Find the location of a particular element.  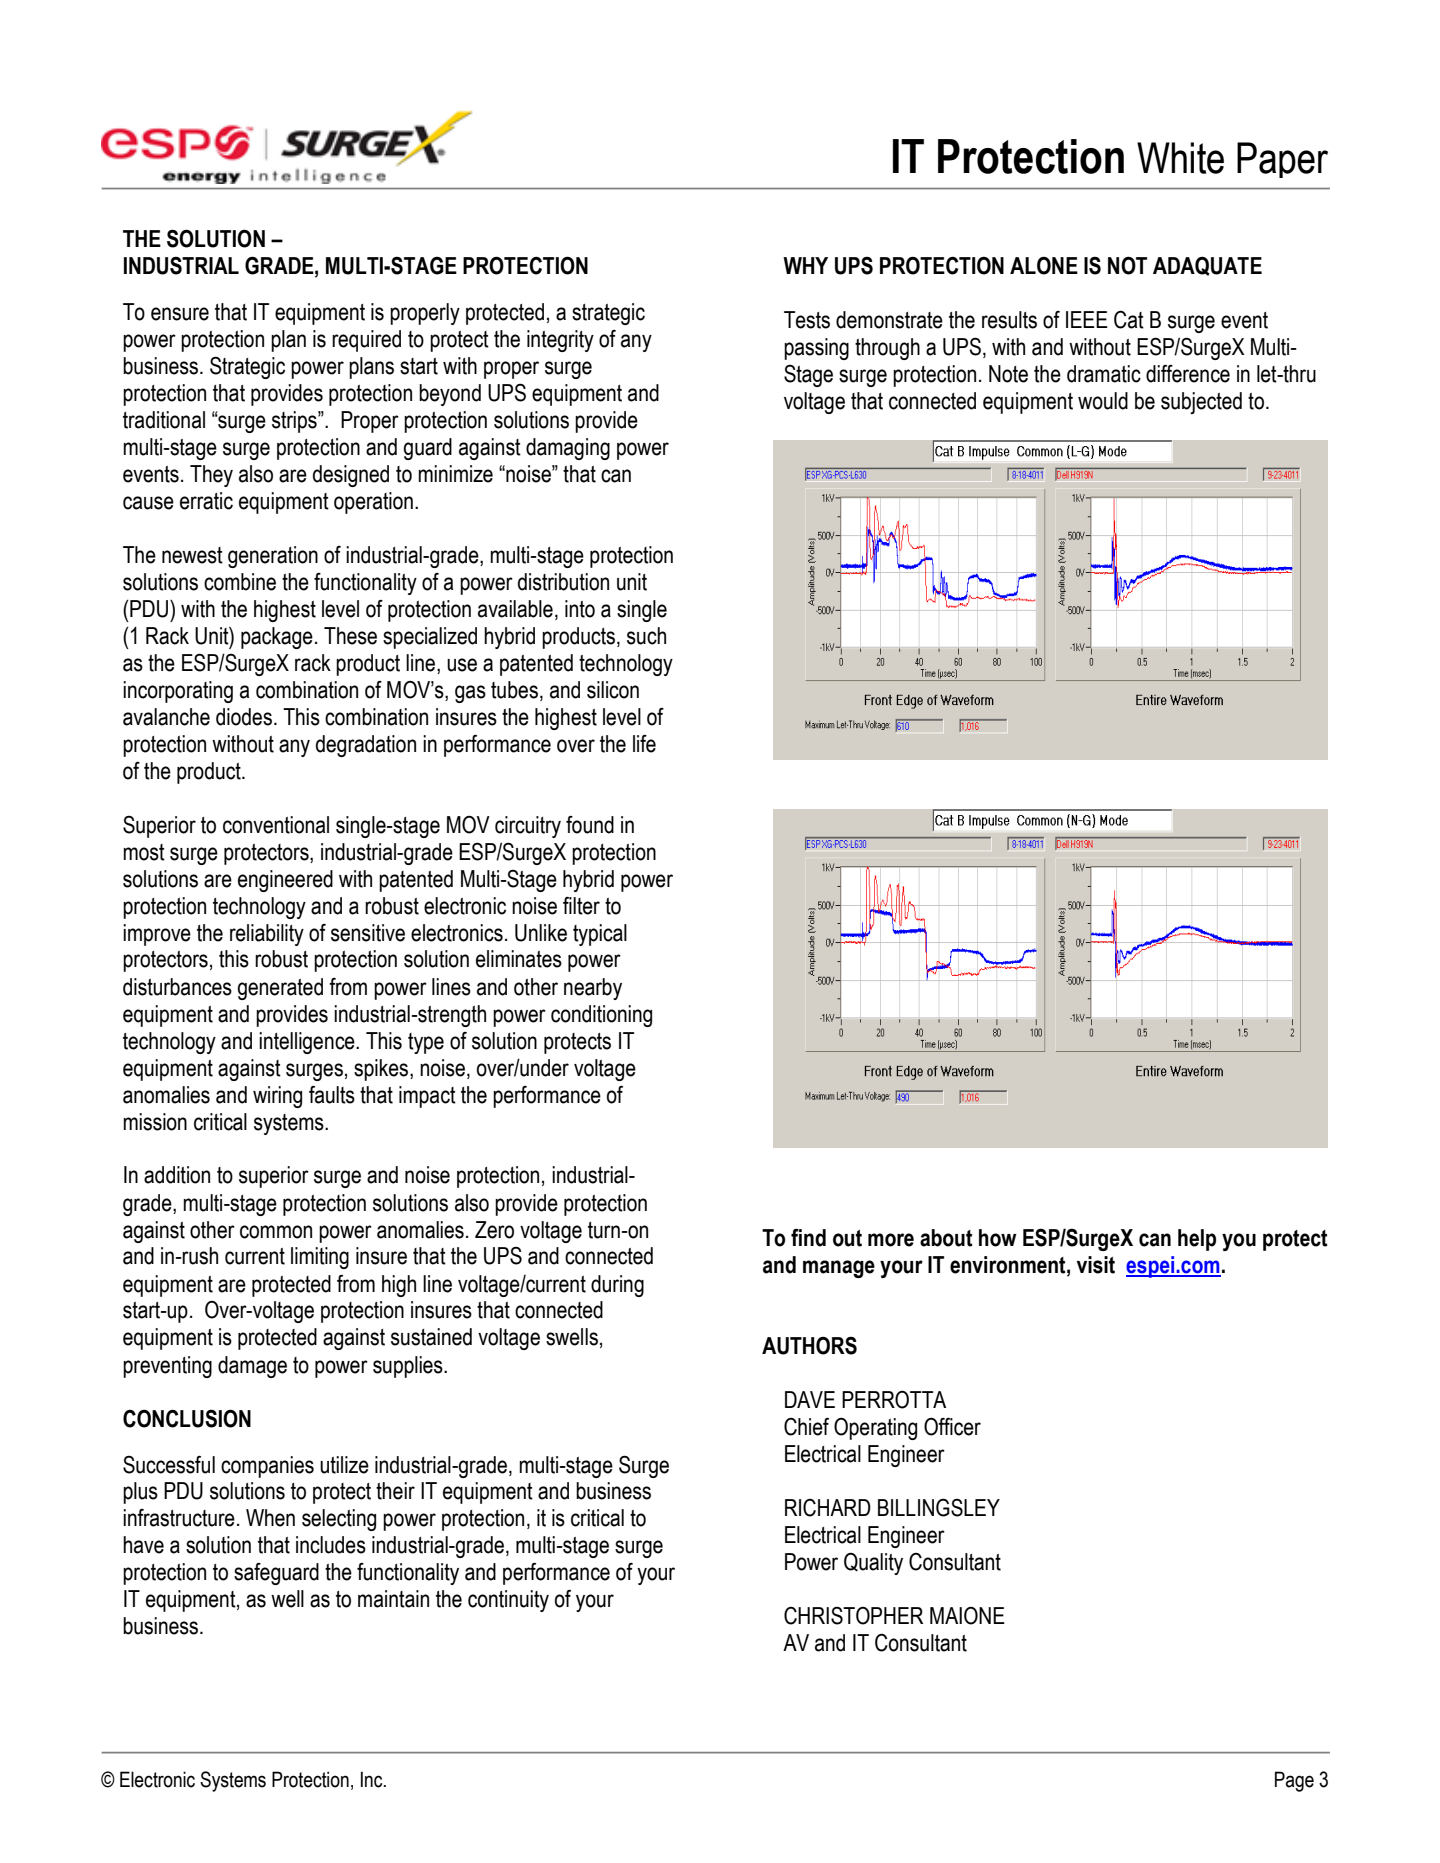

help is located at coordinates (1197, 1240).
